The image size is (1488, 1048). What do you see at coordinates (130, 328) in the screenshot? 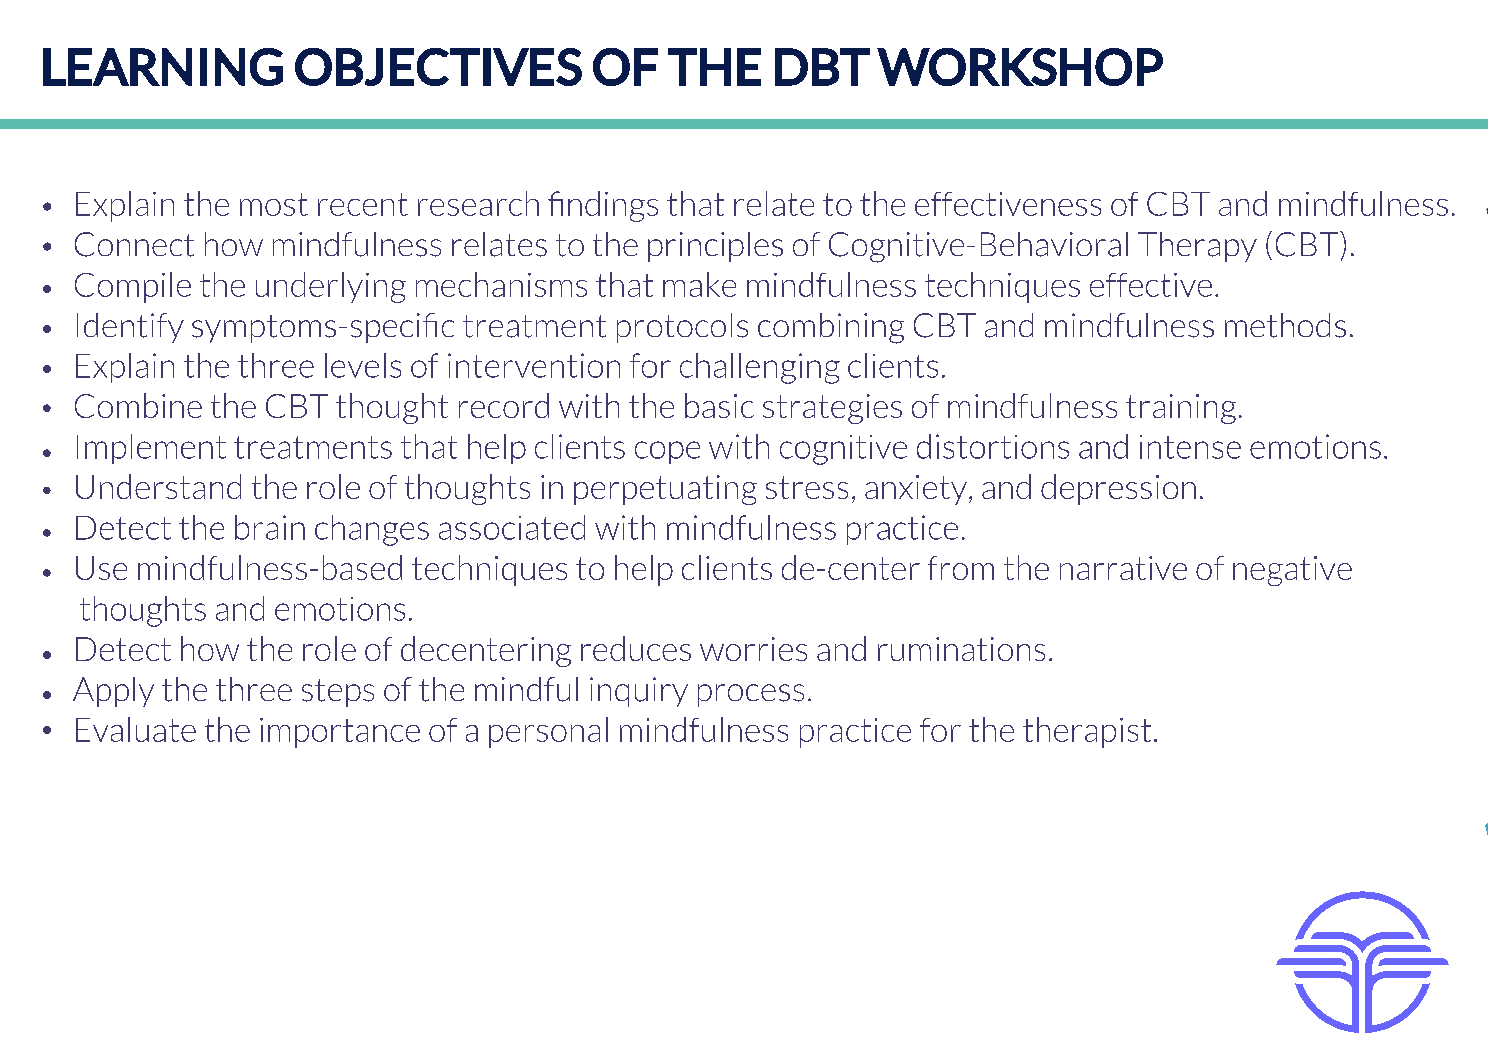
I see `Identify` at bounding box center [130, 328].
